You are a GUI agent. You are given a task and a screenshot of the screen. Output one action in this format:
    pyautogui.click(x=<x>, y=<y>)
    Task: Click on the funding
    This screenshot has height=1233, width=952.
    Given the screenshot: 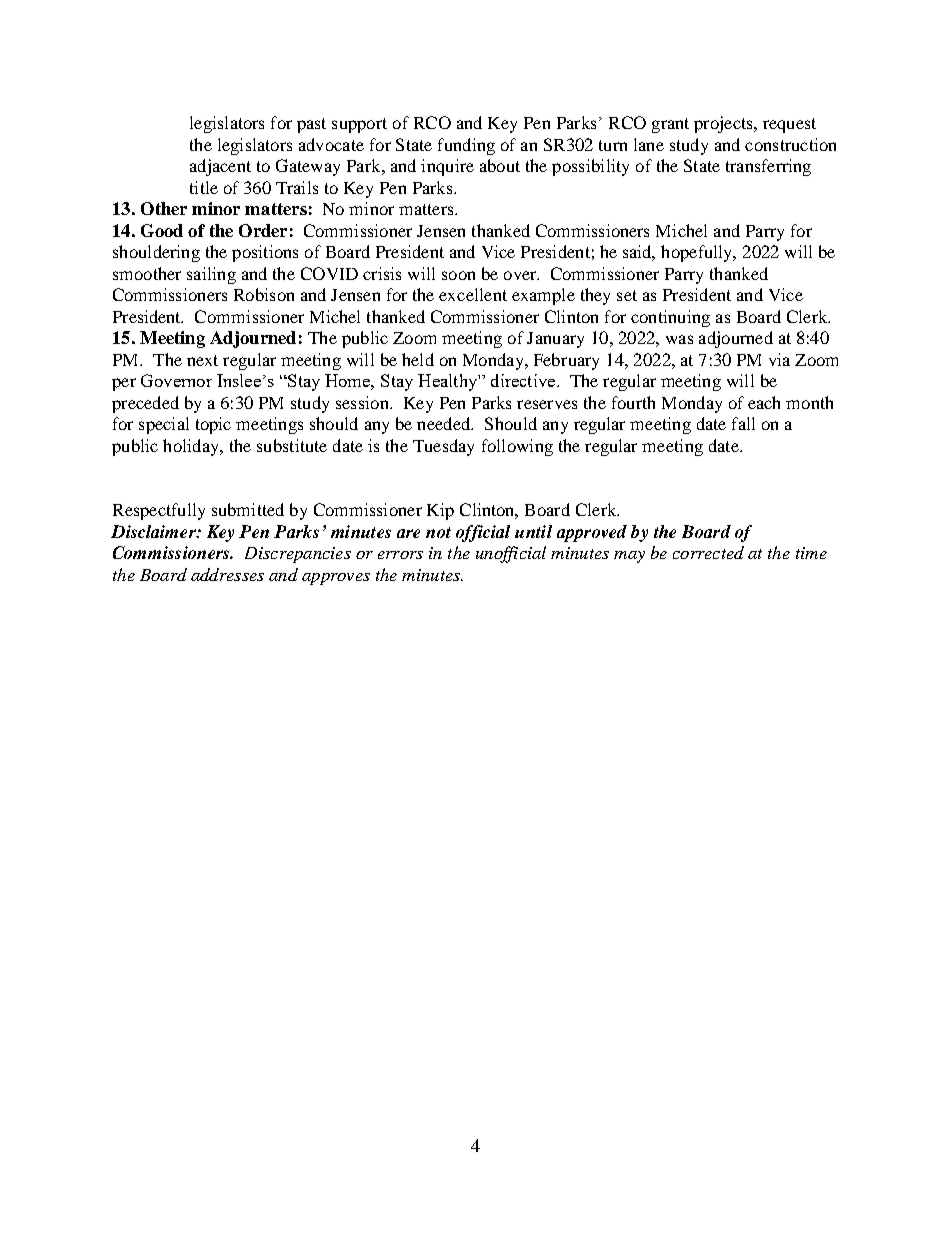 What is the action you would take?
    pyautogui.click(x=466, y=146)
